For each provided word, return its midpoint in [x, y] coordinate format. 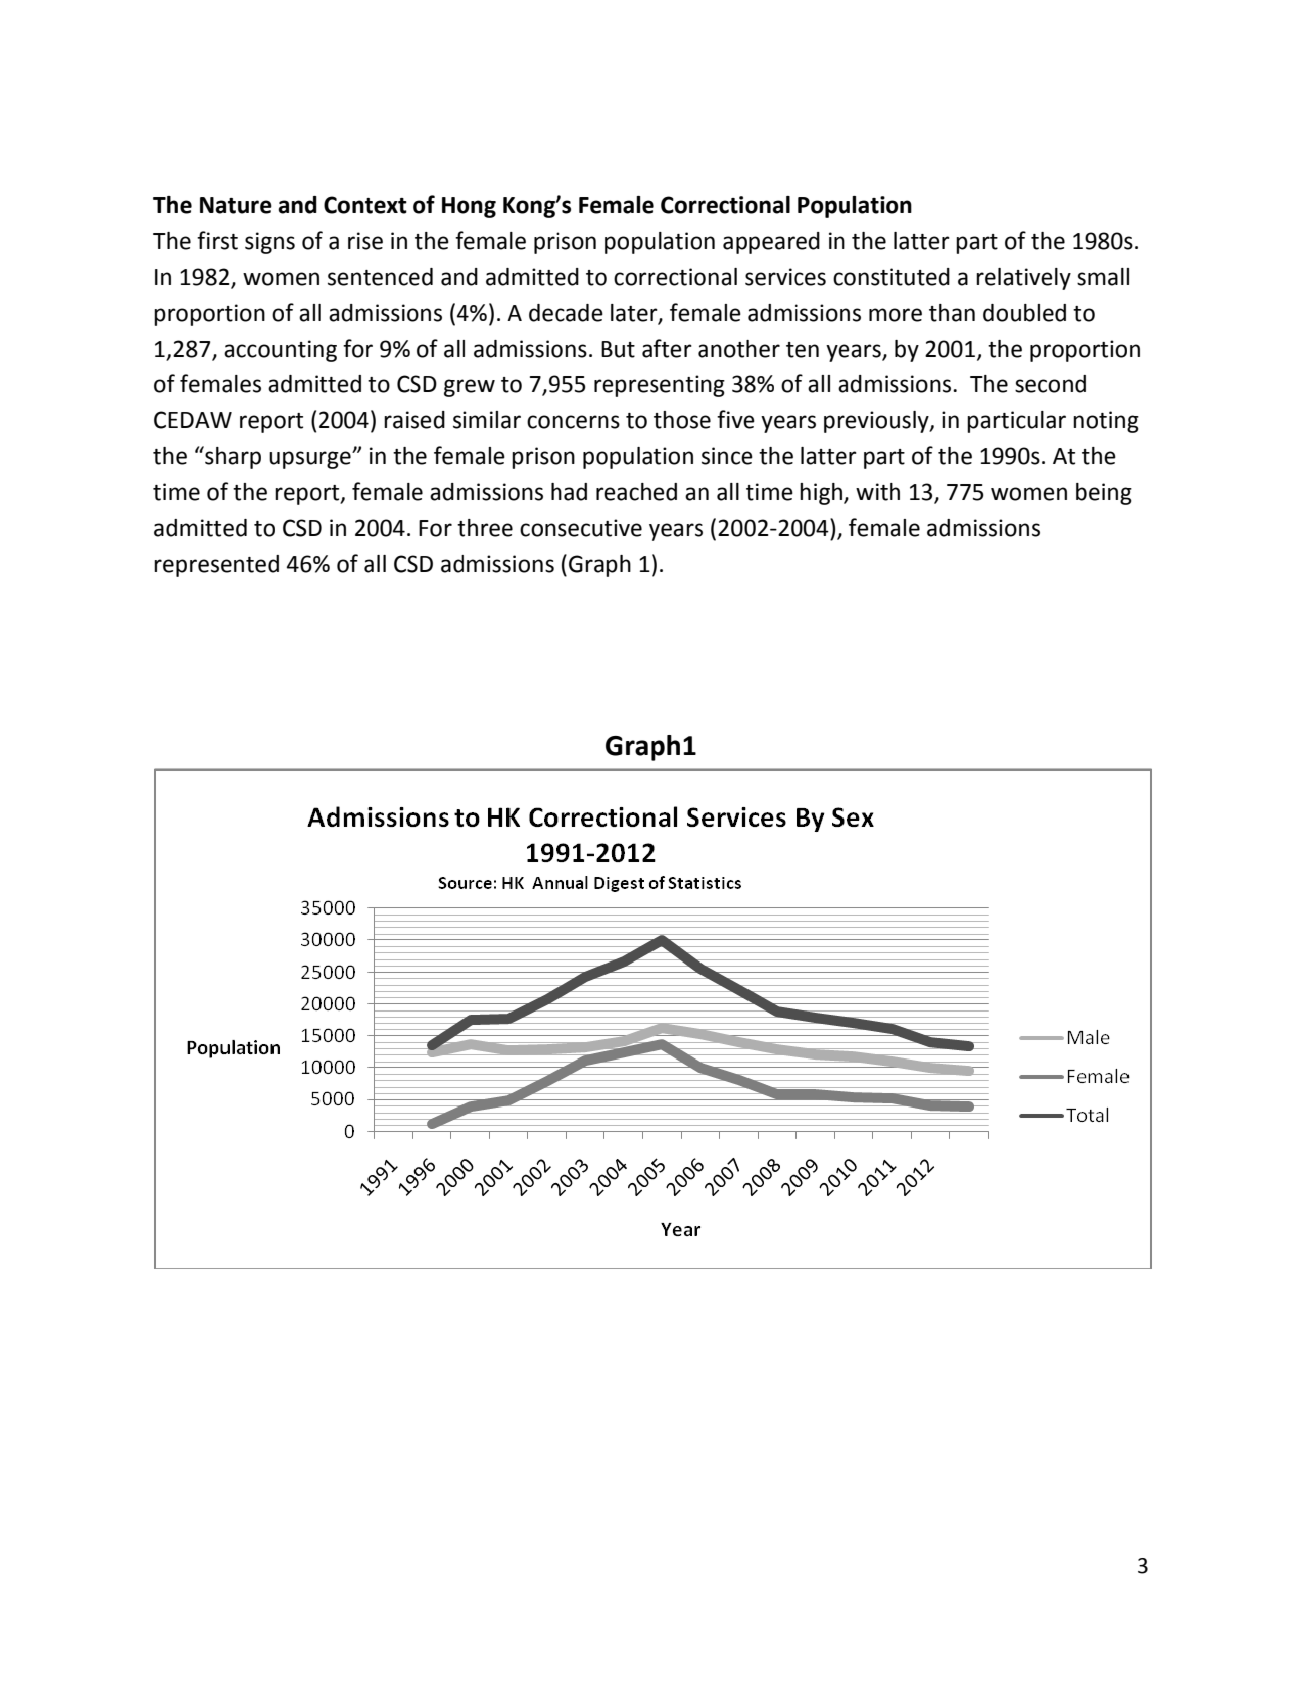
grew [469, 388]
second [1050, 384]
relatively [1023, 279]
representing [659, 386]
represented [216, 566]
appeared [771, 243]
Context [365, 205]
